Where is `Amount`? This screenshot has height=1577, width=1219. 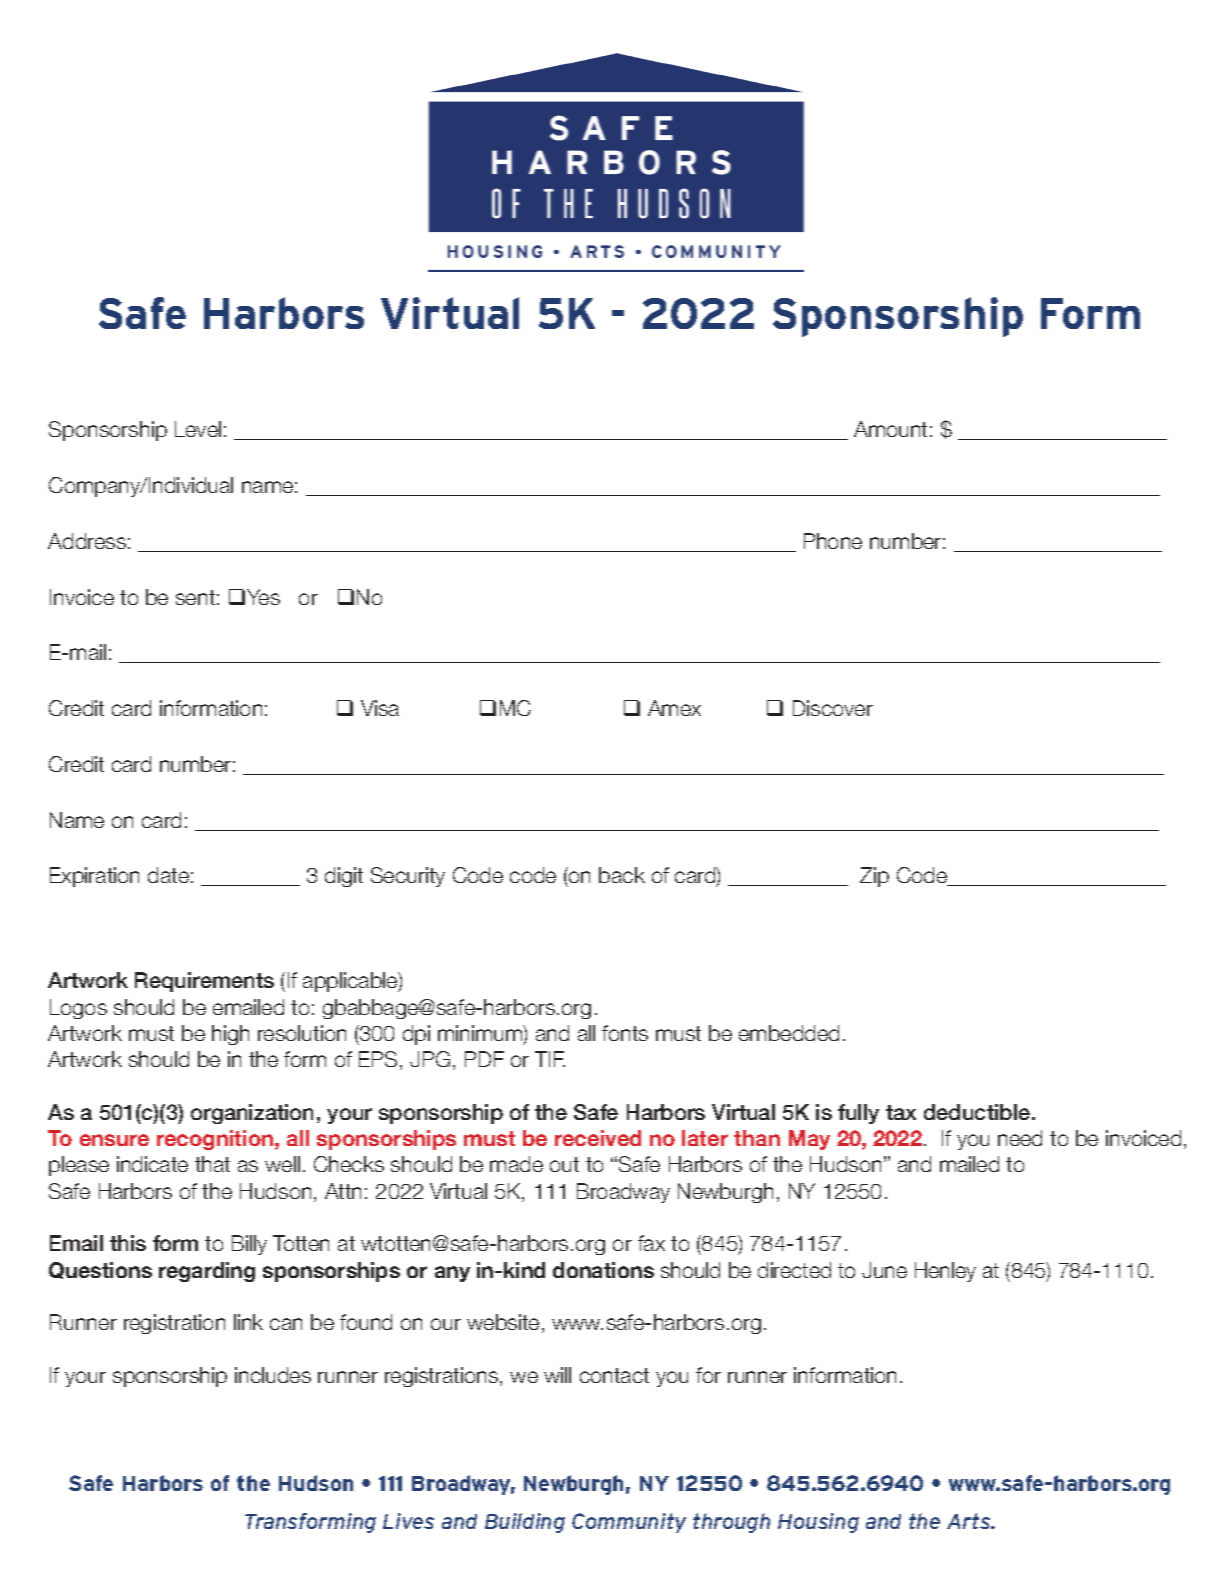
Amount is located at coordinates (890, 429).
